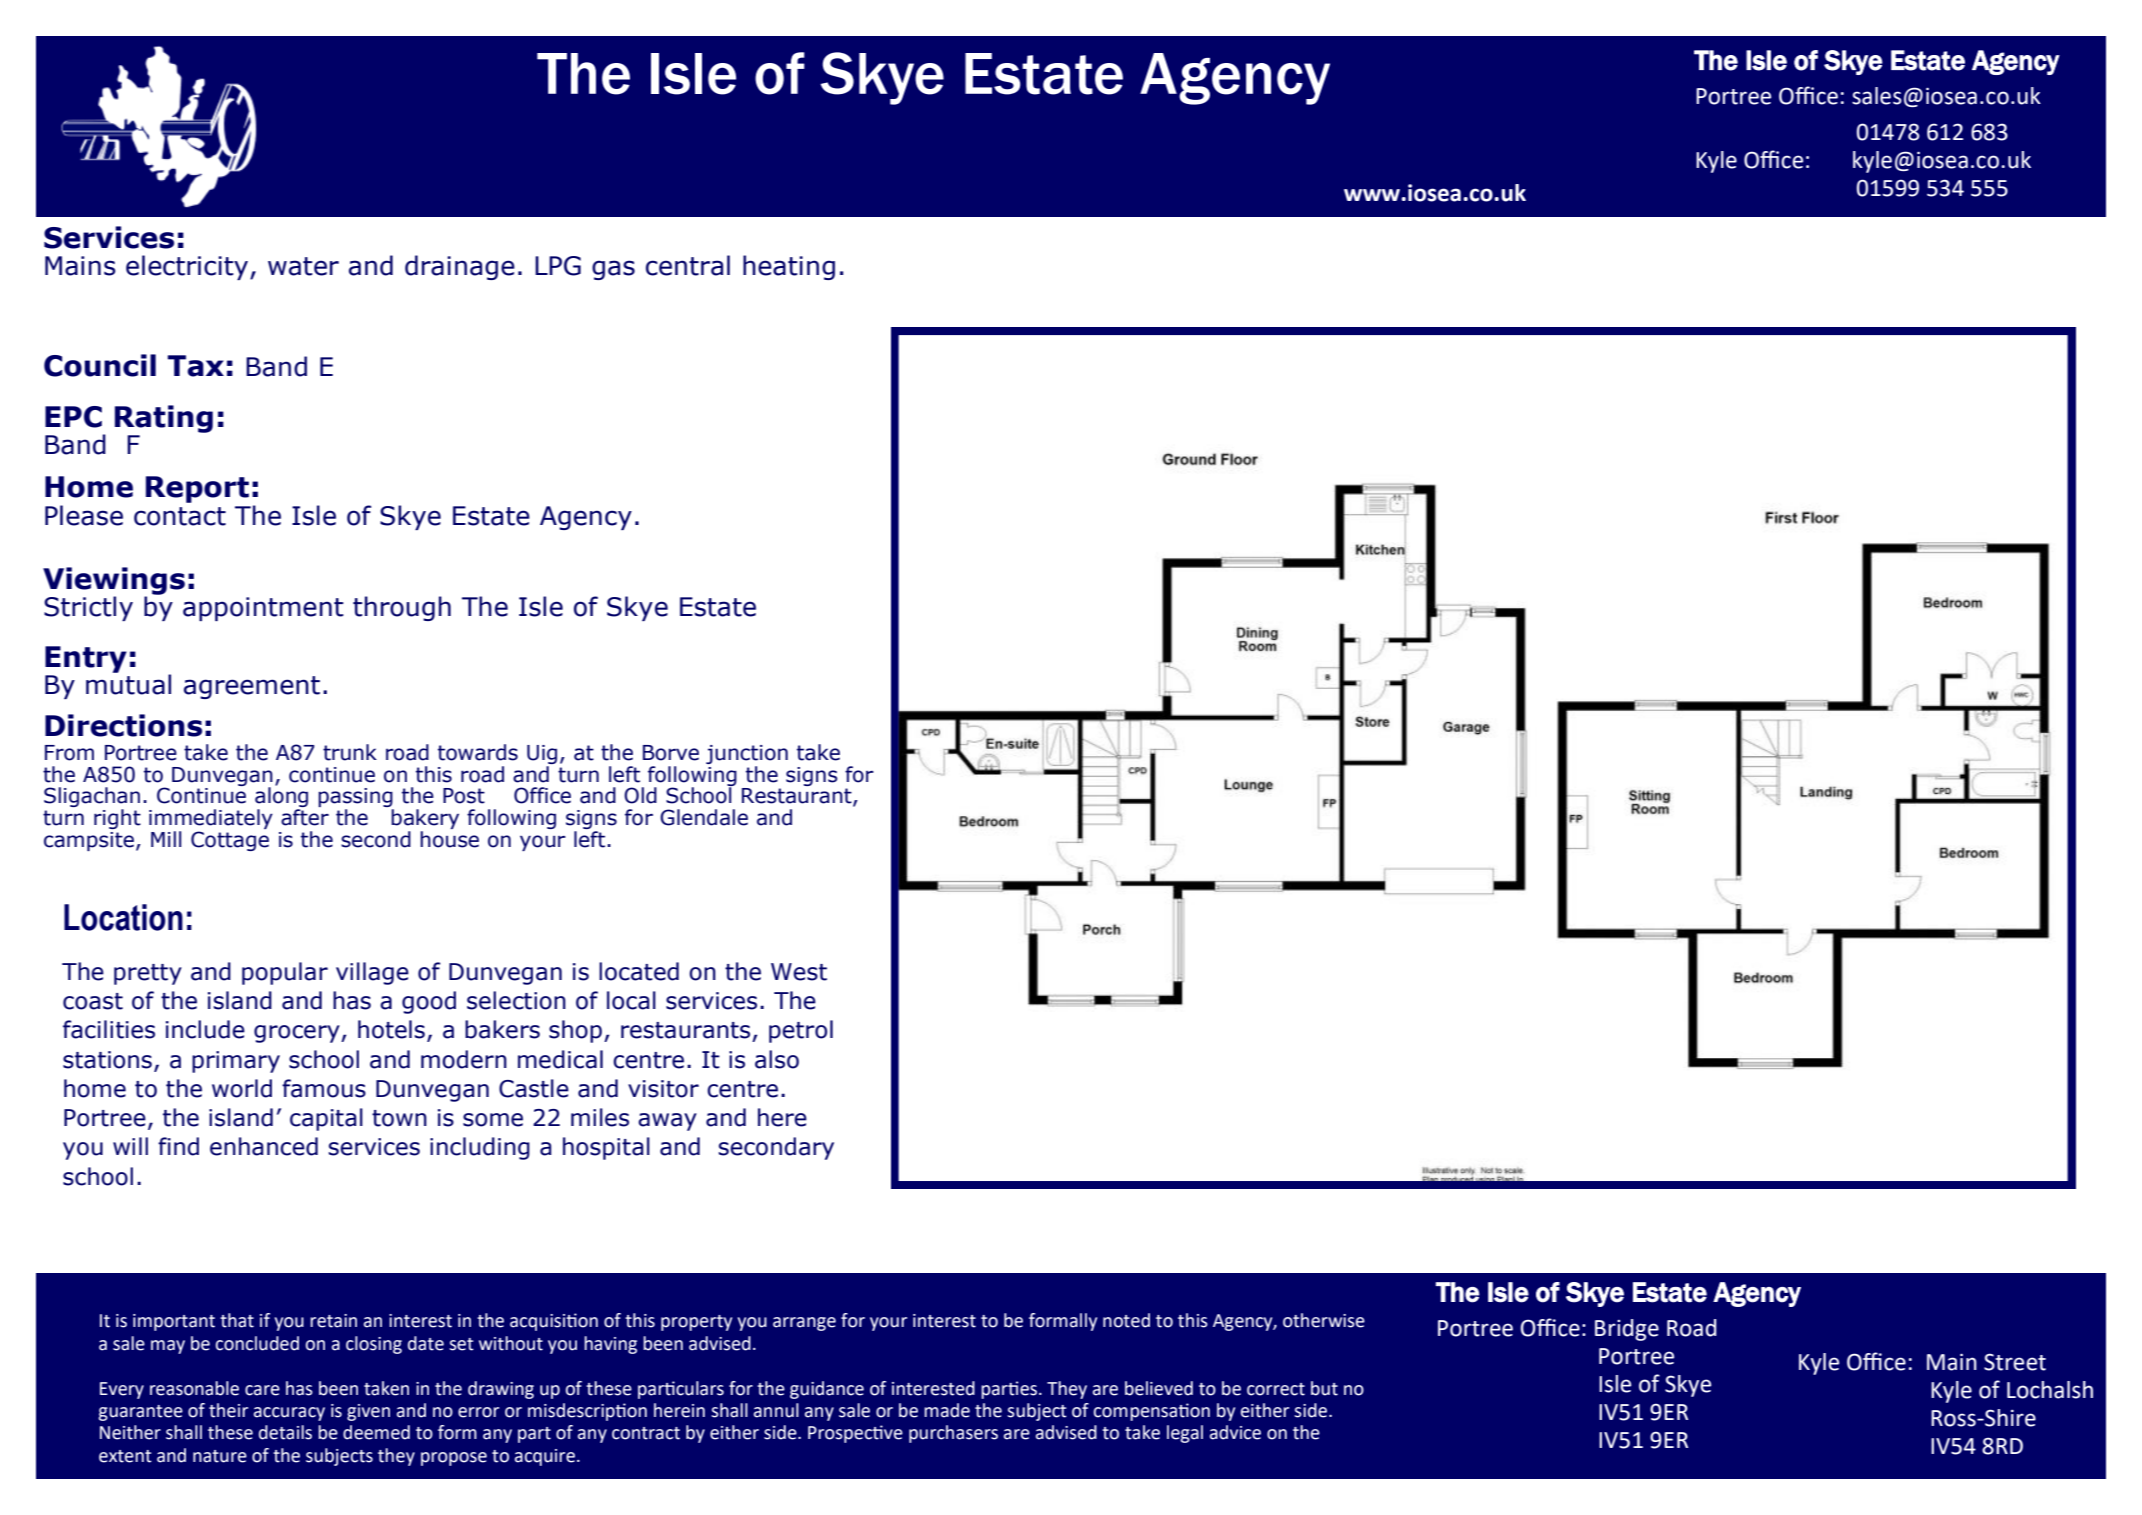  What do you see at coordinates (777, 1059) in the screenshot?
I see `also` at bounding box center [777, 1059].
